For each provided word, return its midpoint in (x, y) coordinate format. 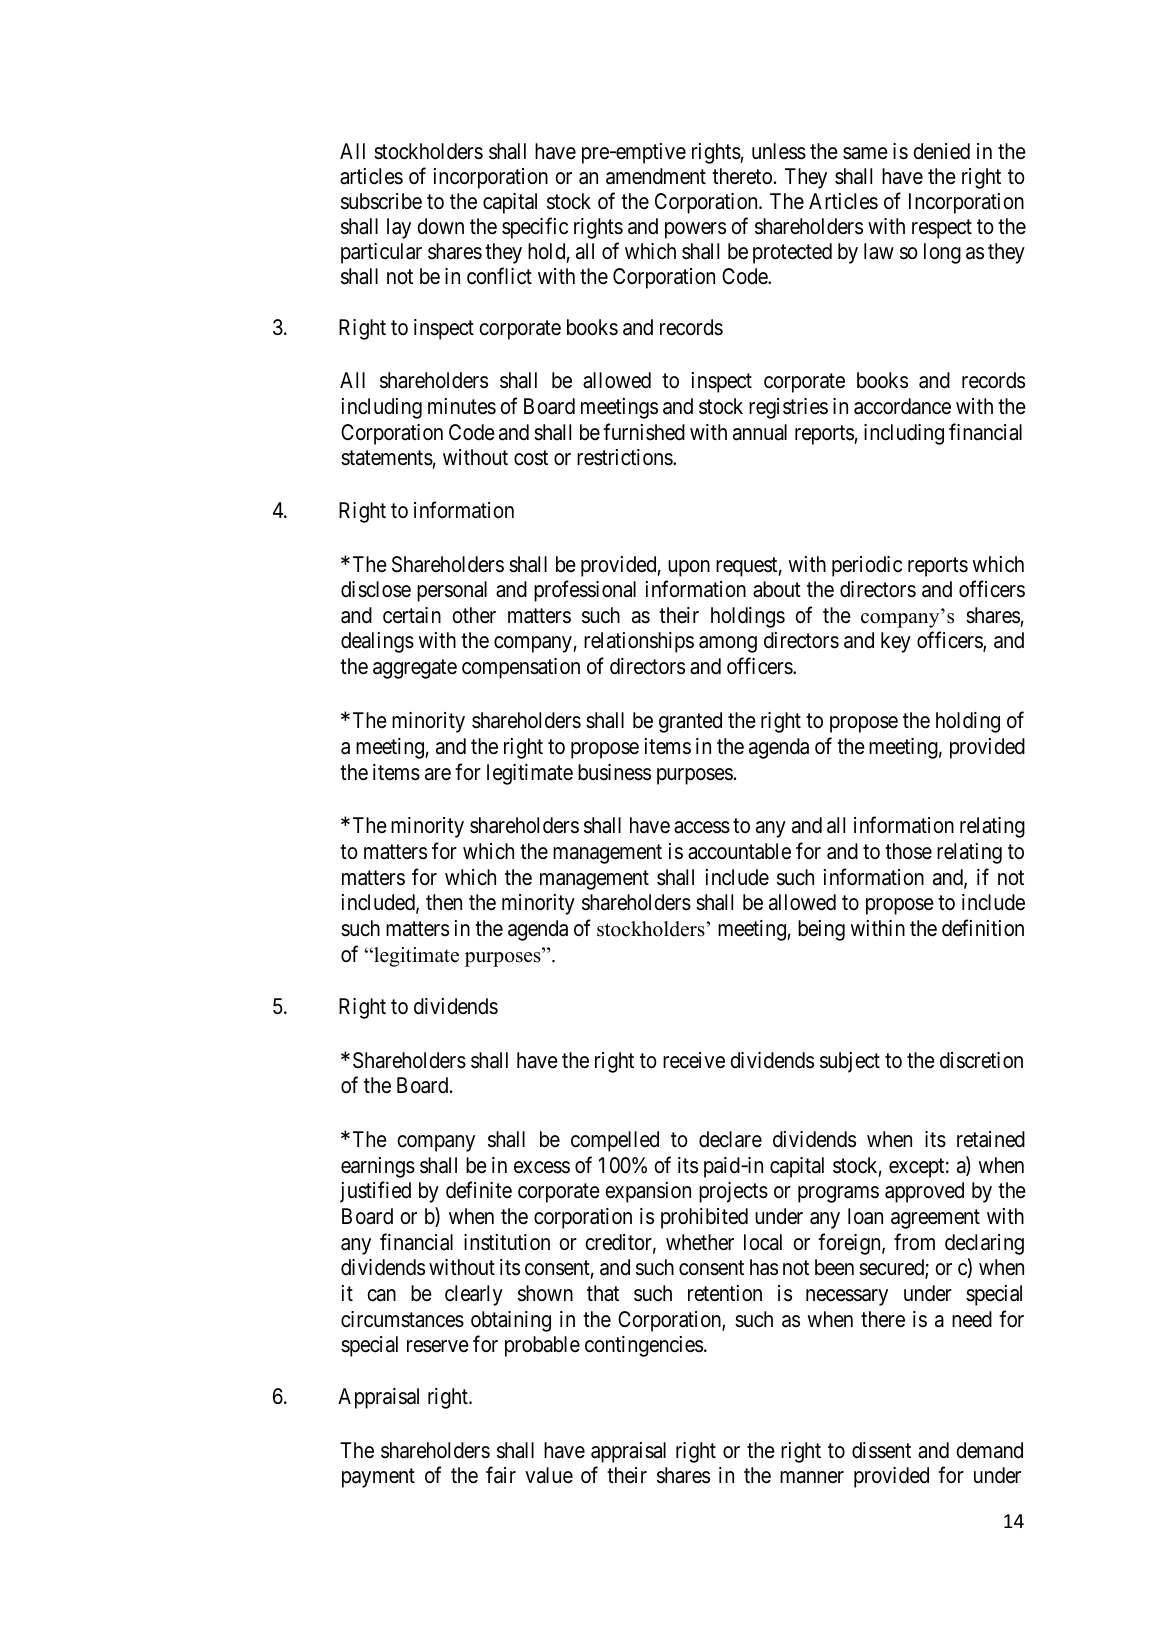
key (896, 642)
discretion (981, 1060)
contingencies (644, 1346)
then (444, 902)
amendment (656, 176)
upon (689, 568)
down (440, 226)
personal (452, 591)
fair (501, 1475)
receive (694, 1060)
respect (942, 229)
